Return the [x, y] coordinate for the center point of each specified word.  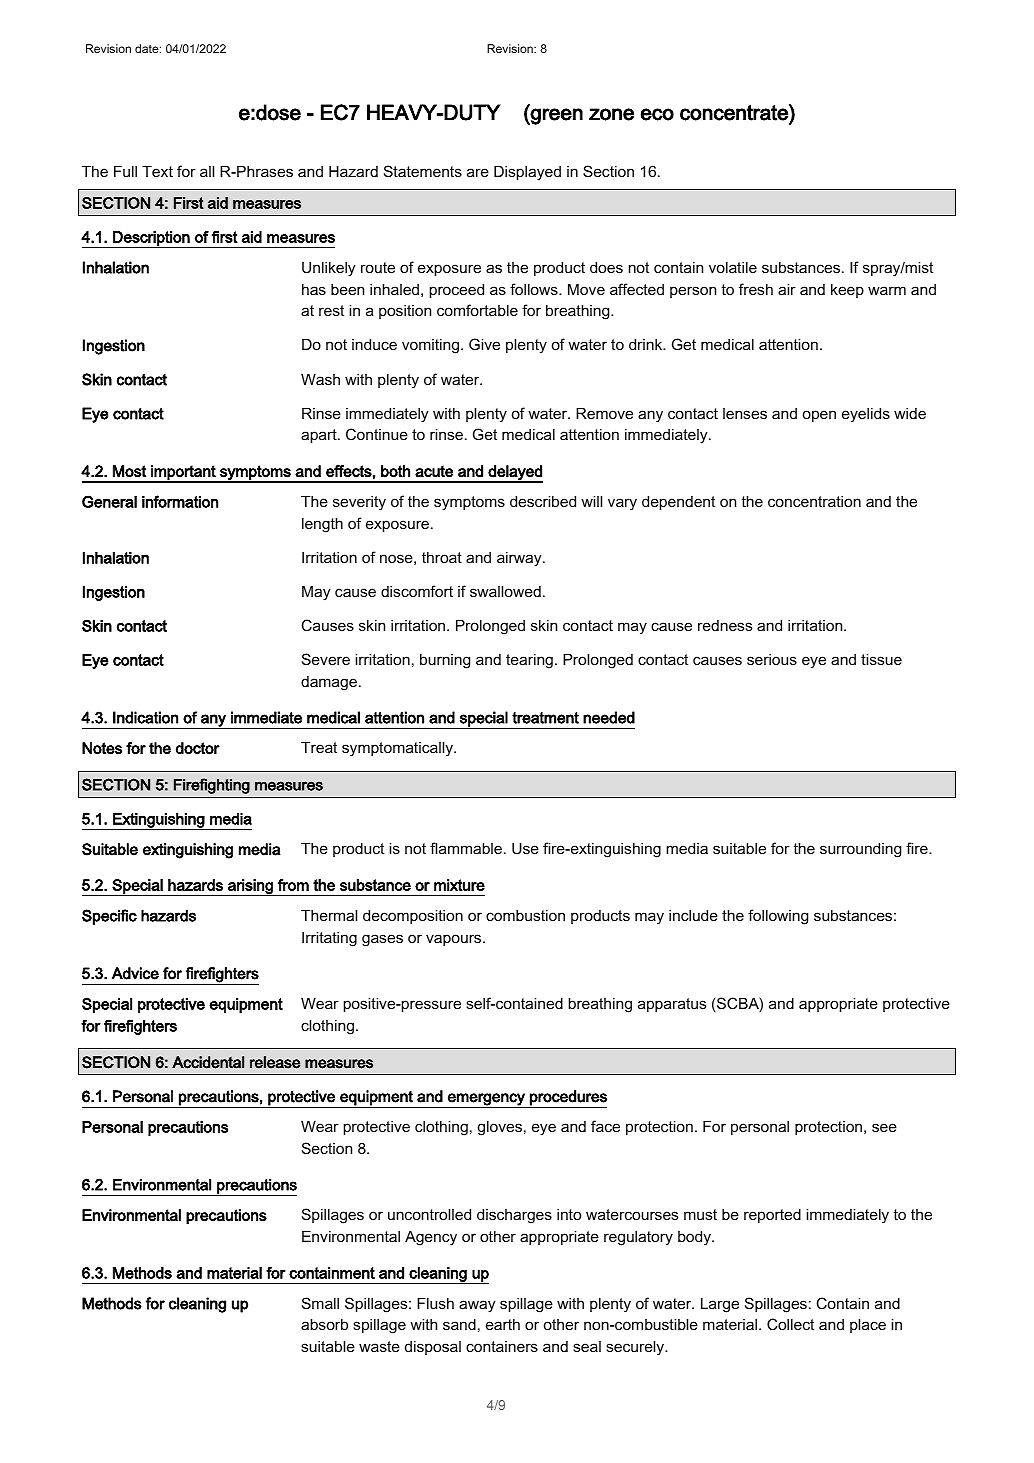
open [819, 416]
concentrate [735, 112]
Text [157, 171]
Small [320, 1303]
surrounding [860, 850]
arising [250, 887]
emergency [486, 1100]
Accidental [208, 1062]
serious [772, 659]
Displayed [527, 173]
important [183, 473]
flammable [466, 848]
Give [484, 344]
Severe [326, 659]
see [884, 1127]
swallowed [505, 591]
